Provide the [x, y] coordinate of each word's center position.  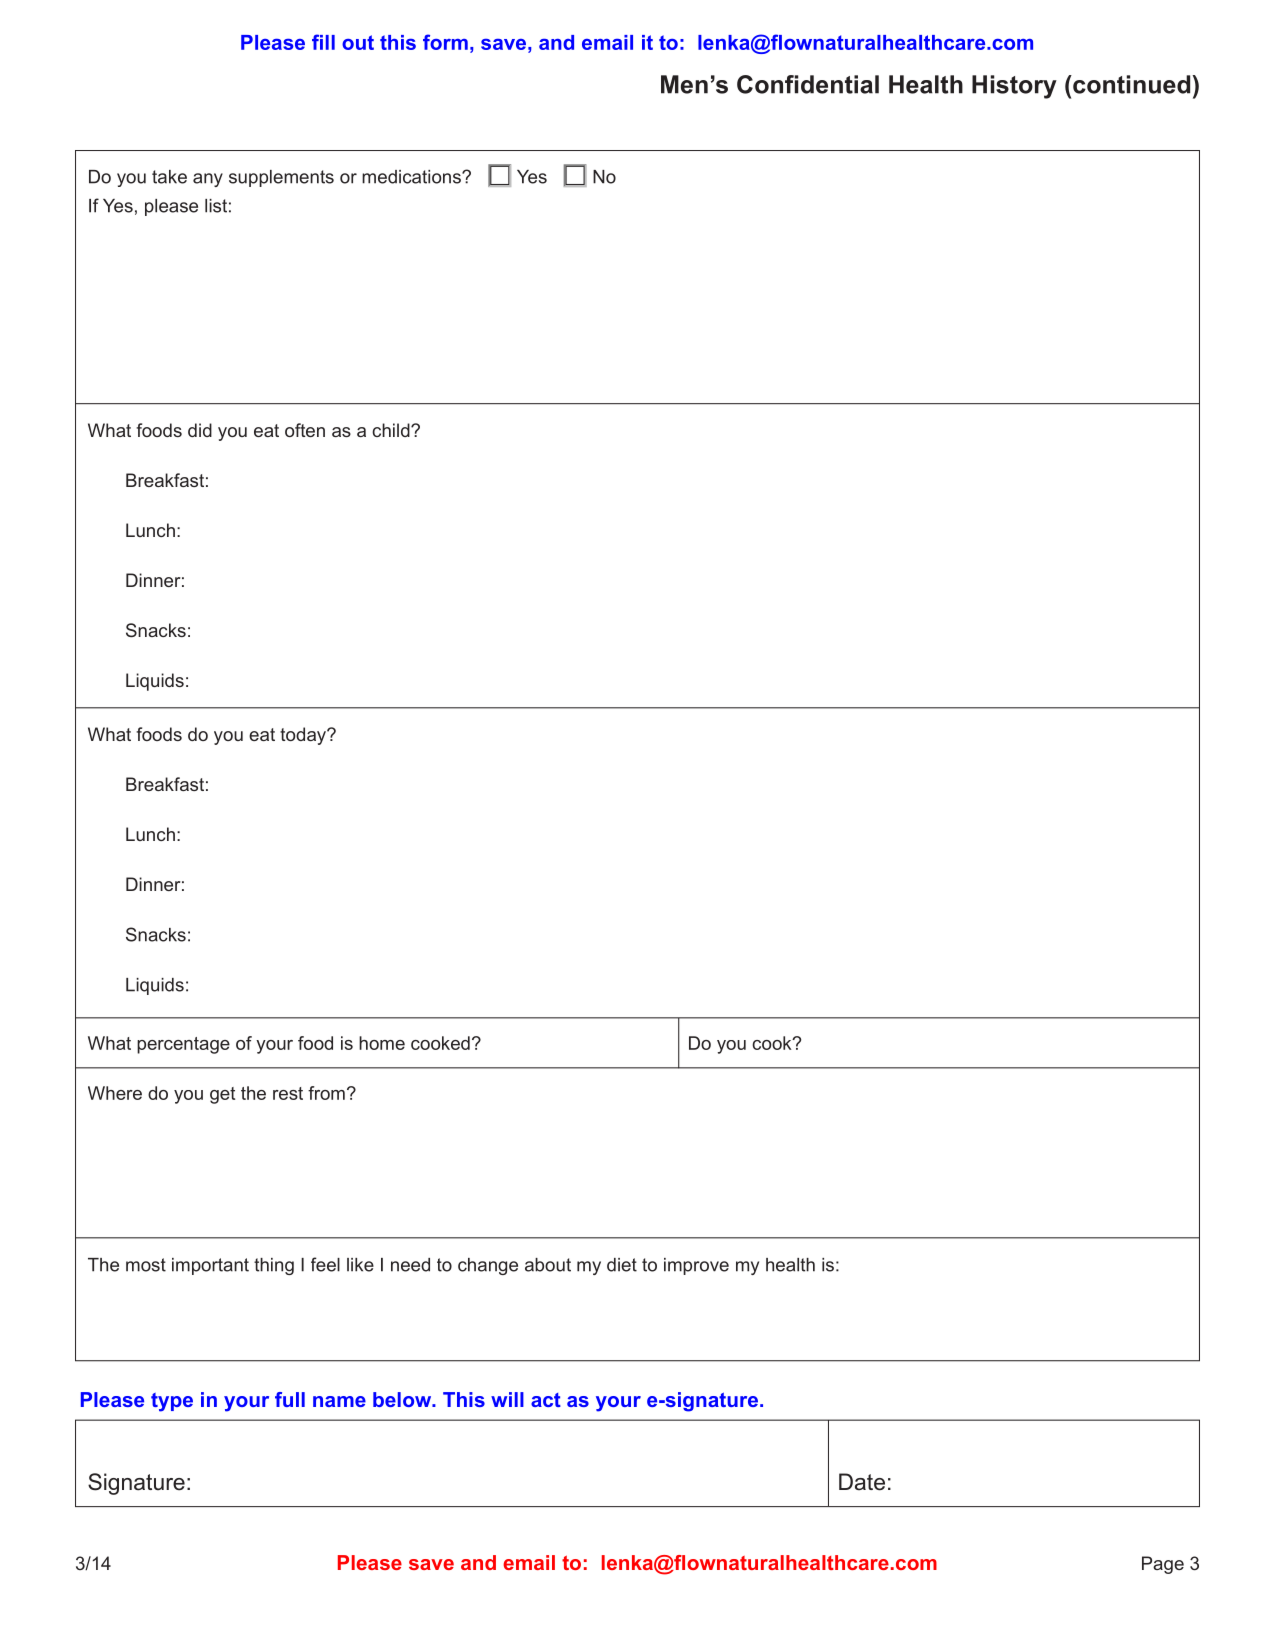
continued [1132, 84]
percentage [183, 1045]
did [200, 430]
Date [862, 1482]
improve [696, 1266]
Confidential [808, 84]
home [382, 1043]
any [208, 180]
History [1014, 87]
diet [622, 1265]
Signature [136, 1484]
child [392, 430]
